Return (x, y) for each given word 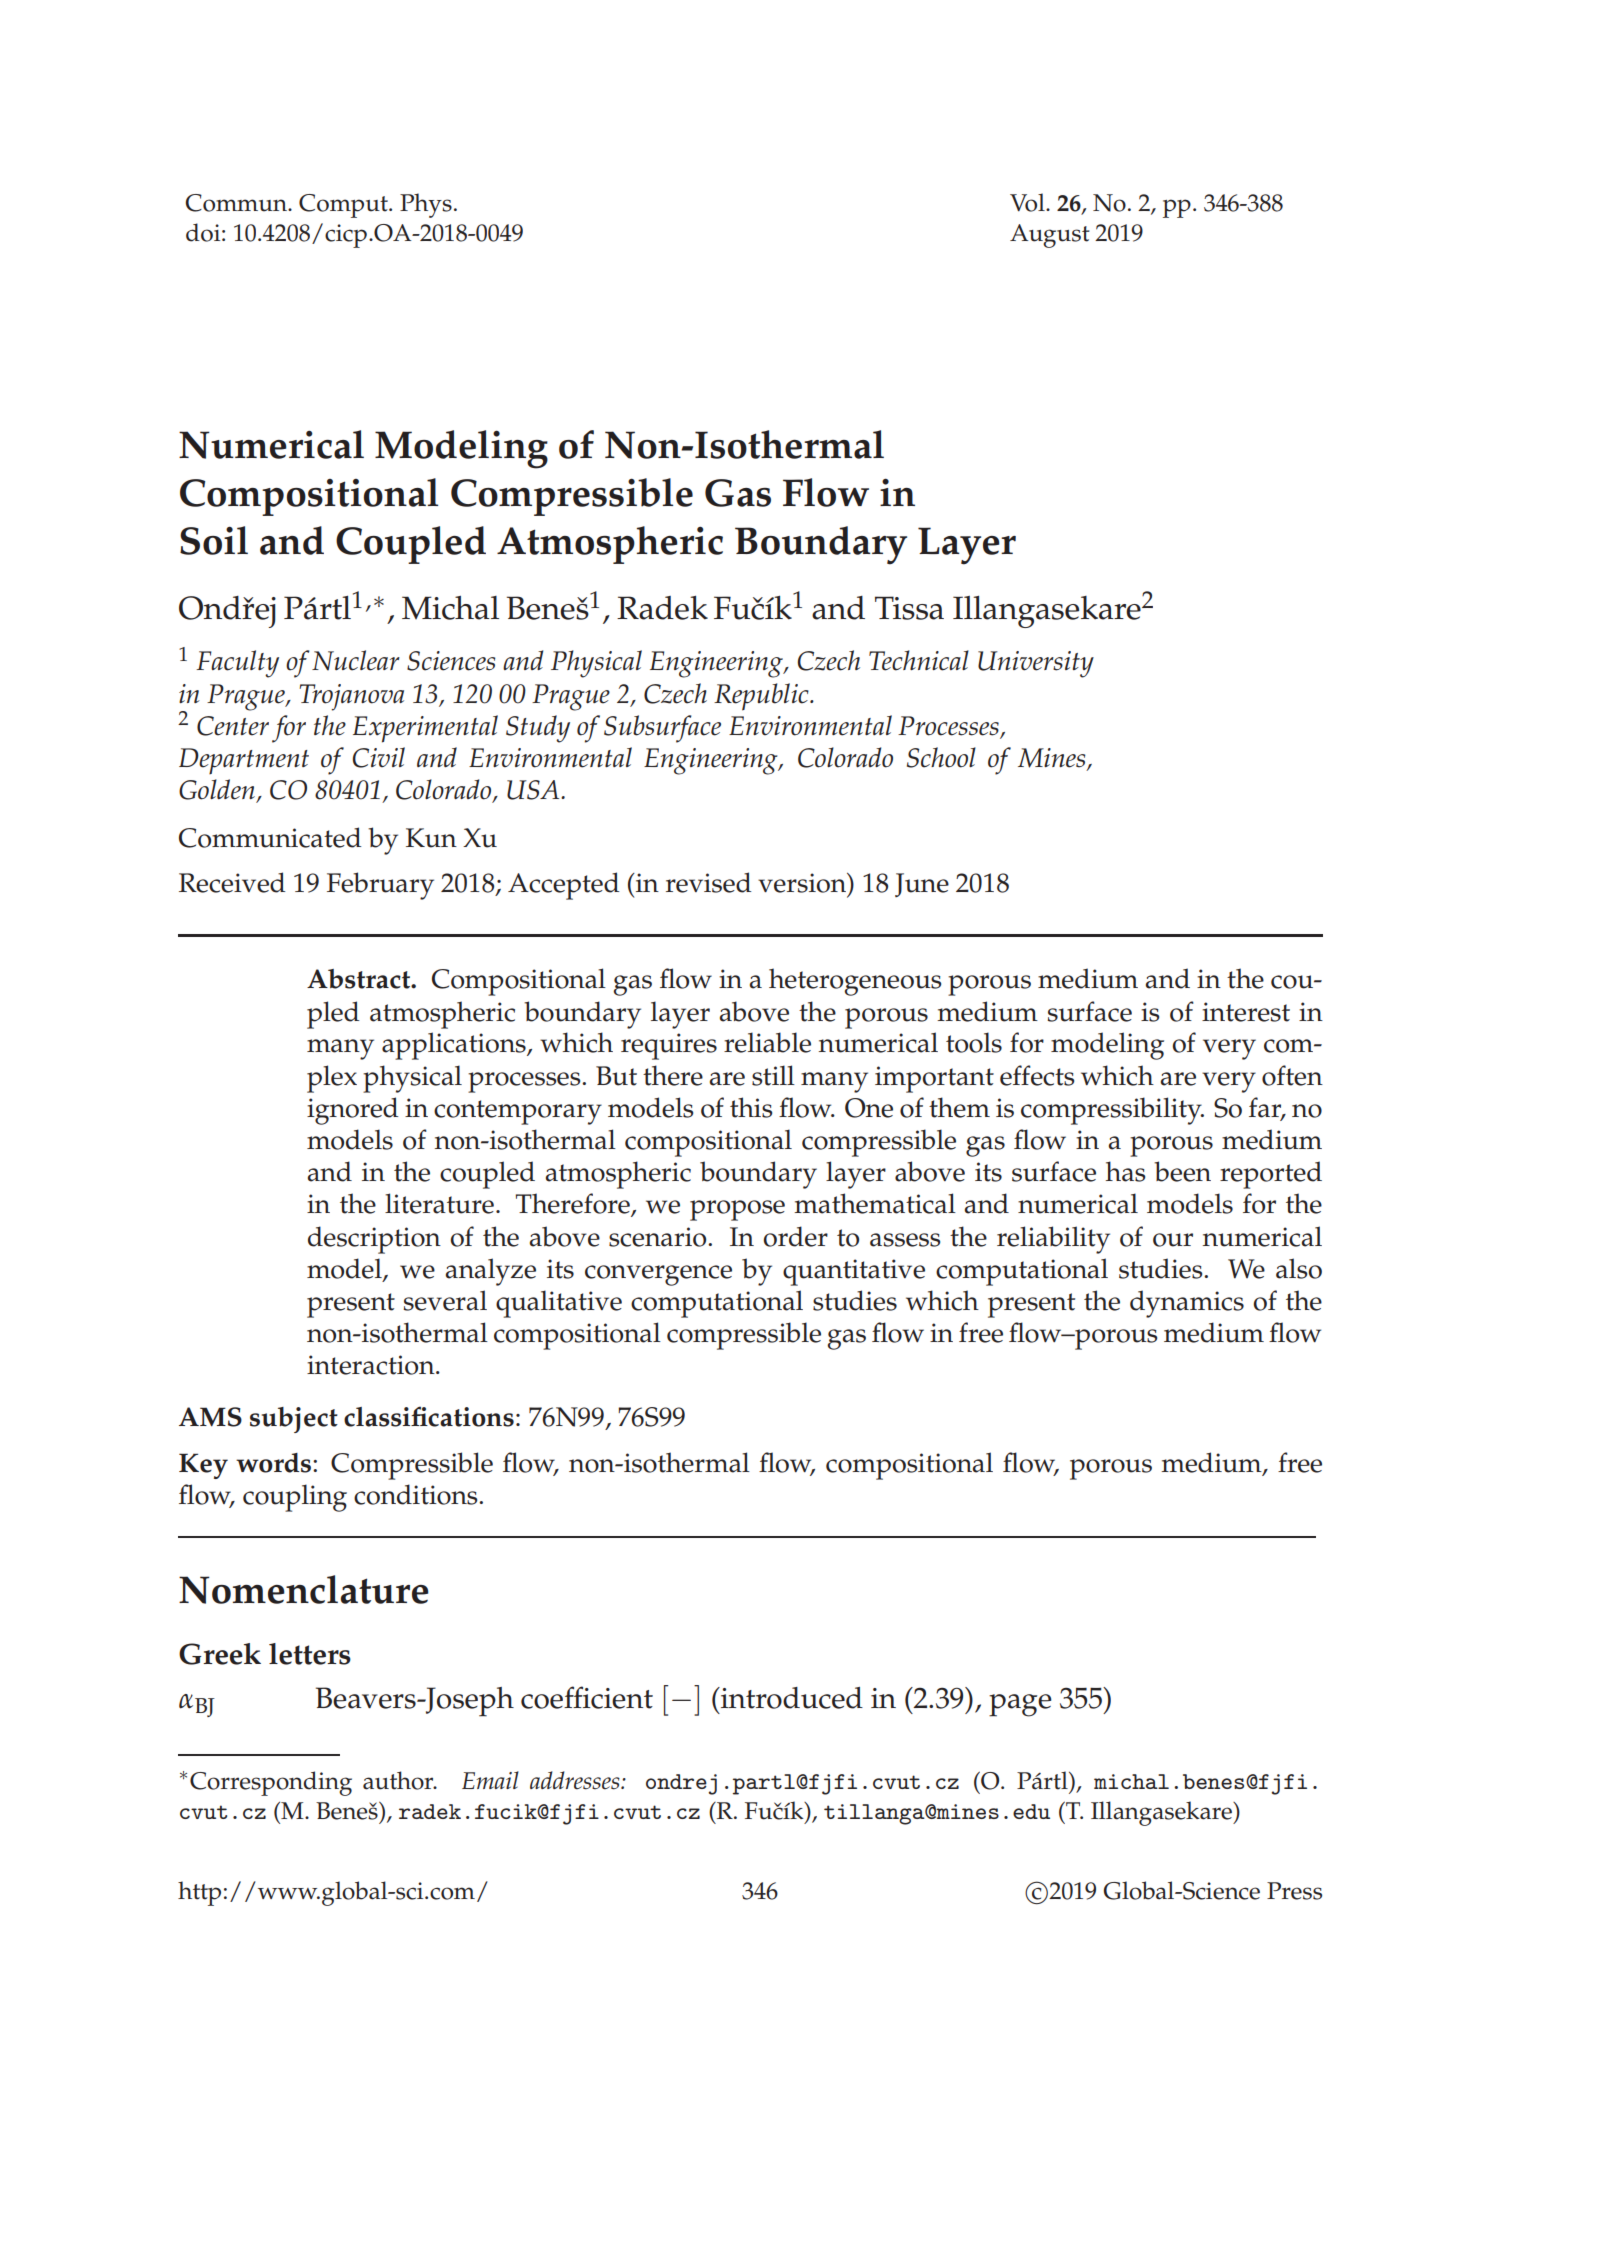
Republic (762, 697)
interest (1246, 1012)
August (1050, 236)
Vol (1028, 202)
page (1020, 1705)
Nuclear (356, 660)
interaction (372, 1365)
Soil (214, 540)
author (399, 1780)
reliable (767, 1042)
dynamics (1187, 1304)
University (1036, 664)
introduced (791, 1698)
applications (455, 1046)
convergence (658, 1275)
